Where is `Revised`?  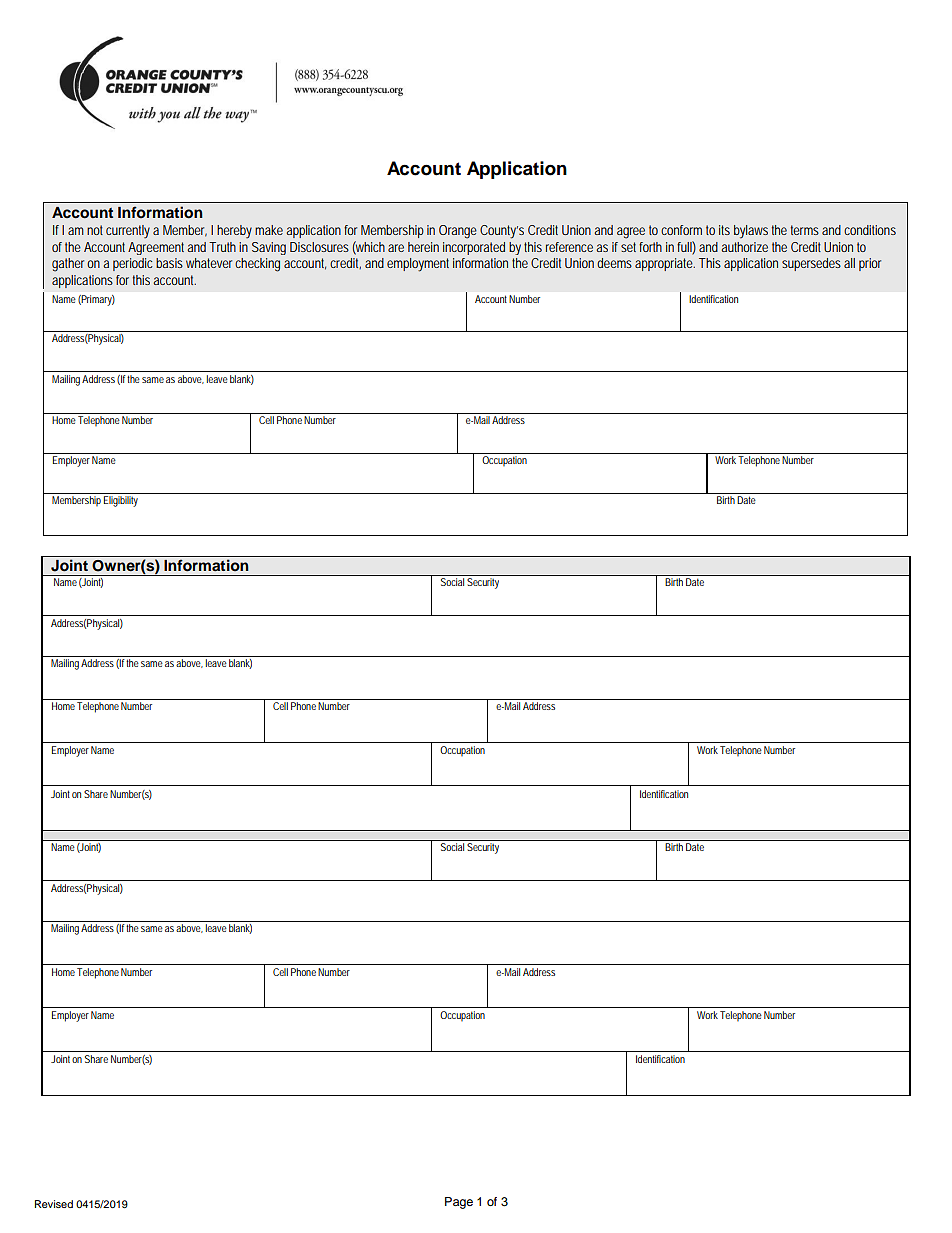
Revised is located at coordinates (54, 1204).
